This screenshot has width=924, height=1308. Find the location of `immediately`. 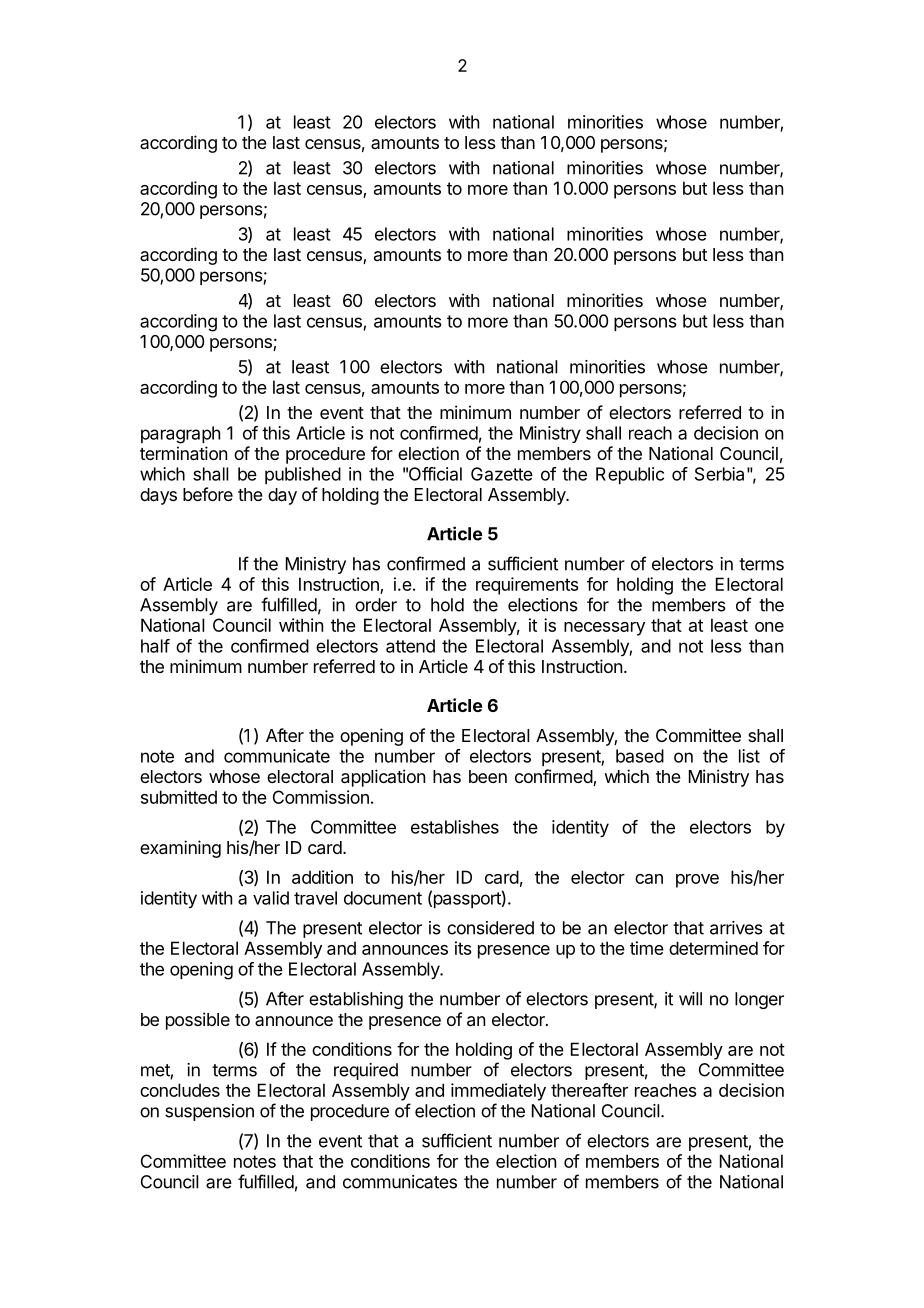

immediately is located at coordinates (498, 1092).
